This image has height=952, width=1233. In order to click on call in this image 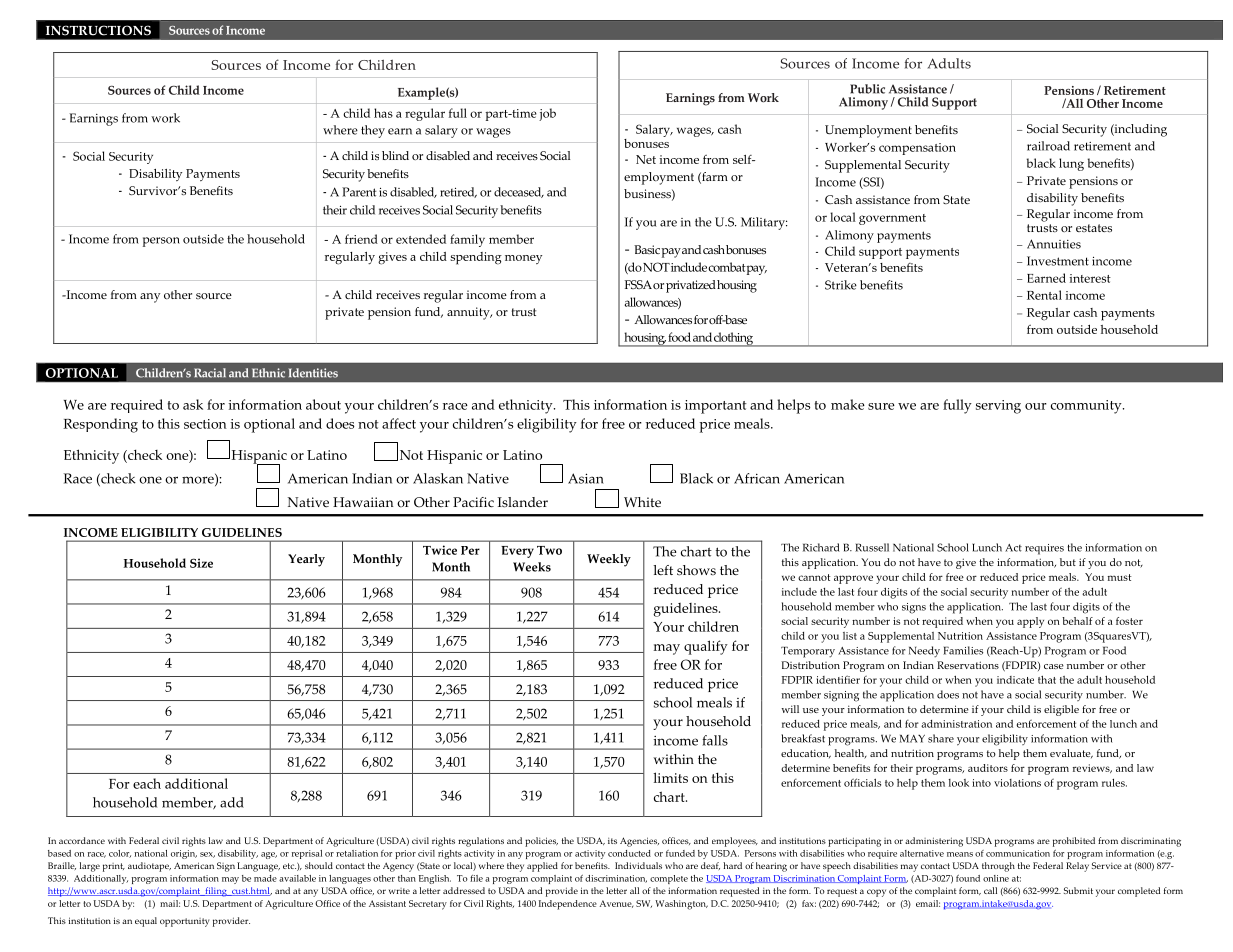, I will do `click(990, 890)`.
